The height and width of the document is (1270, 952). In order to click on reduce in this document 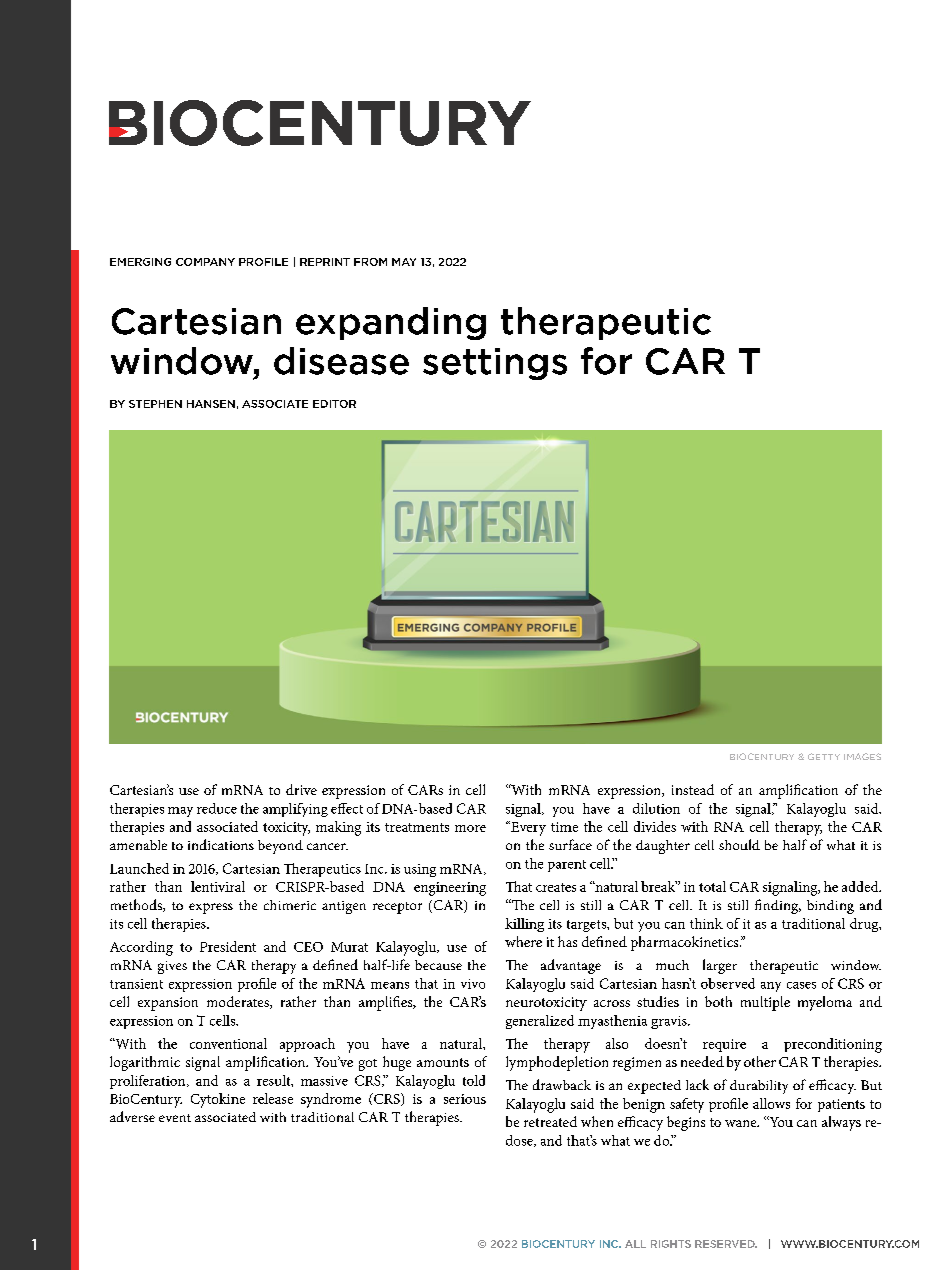, I will do `click(217, 808)`.
